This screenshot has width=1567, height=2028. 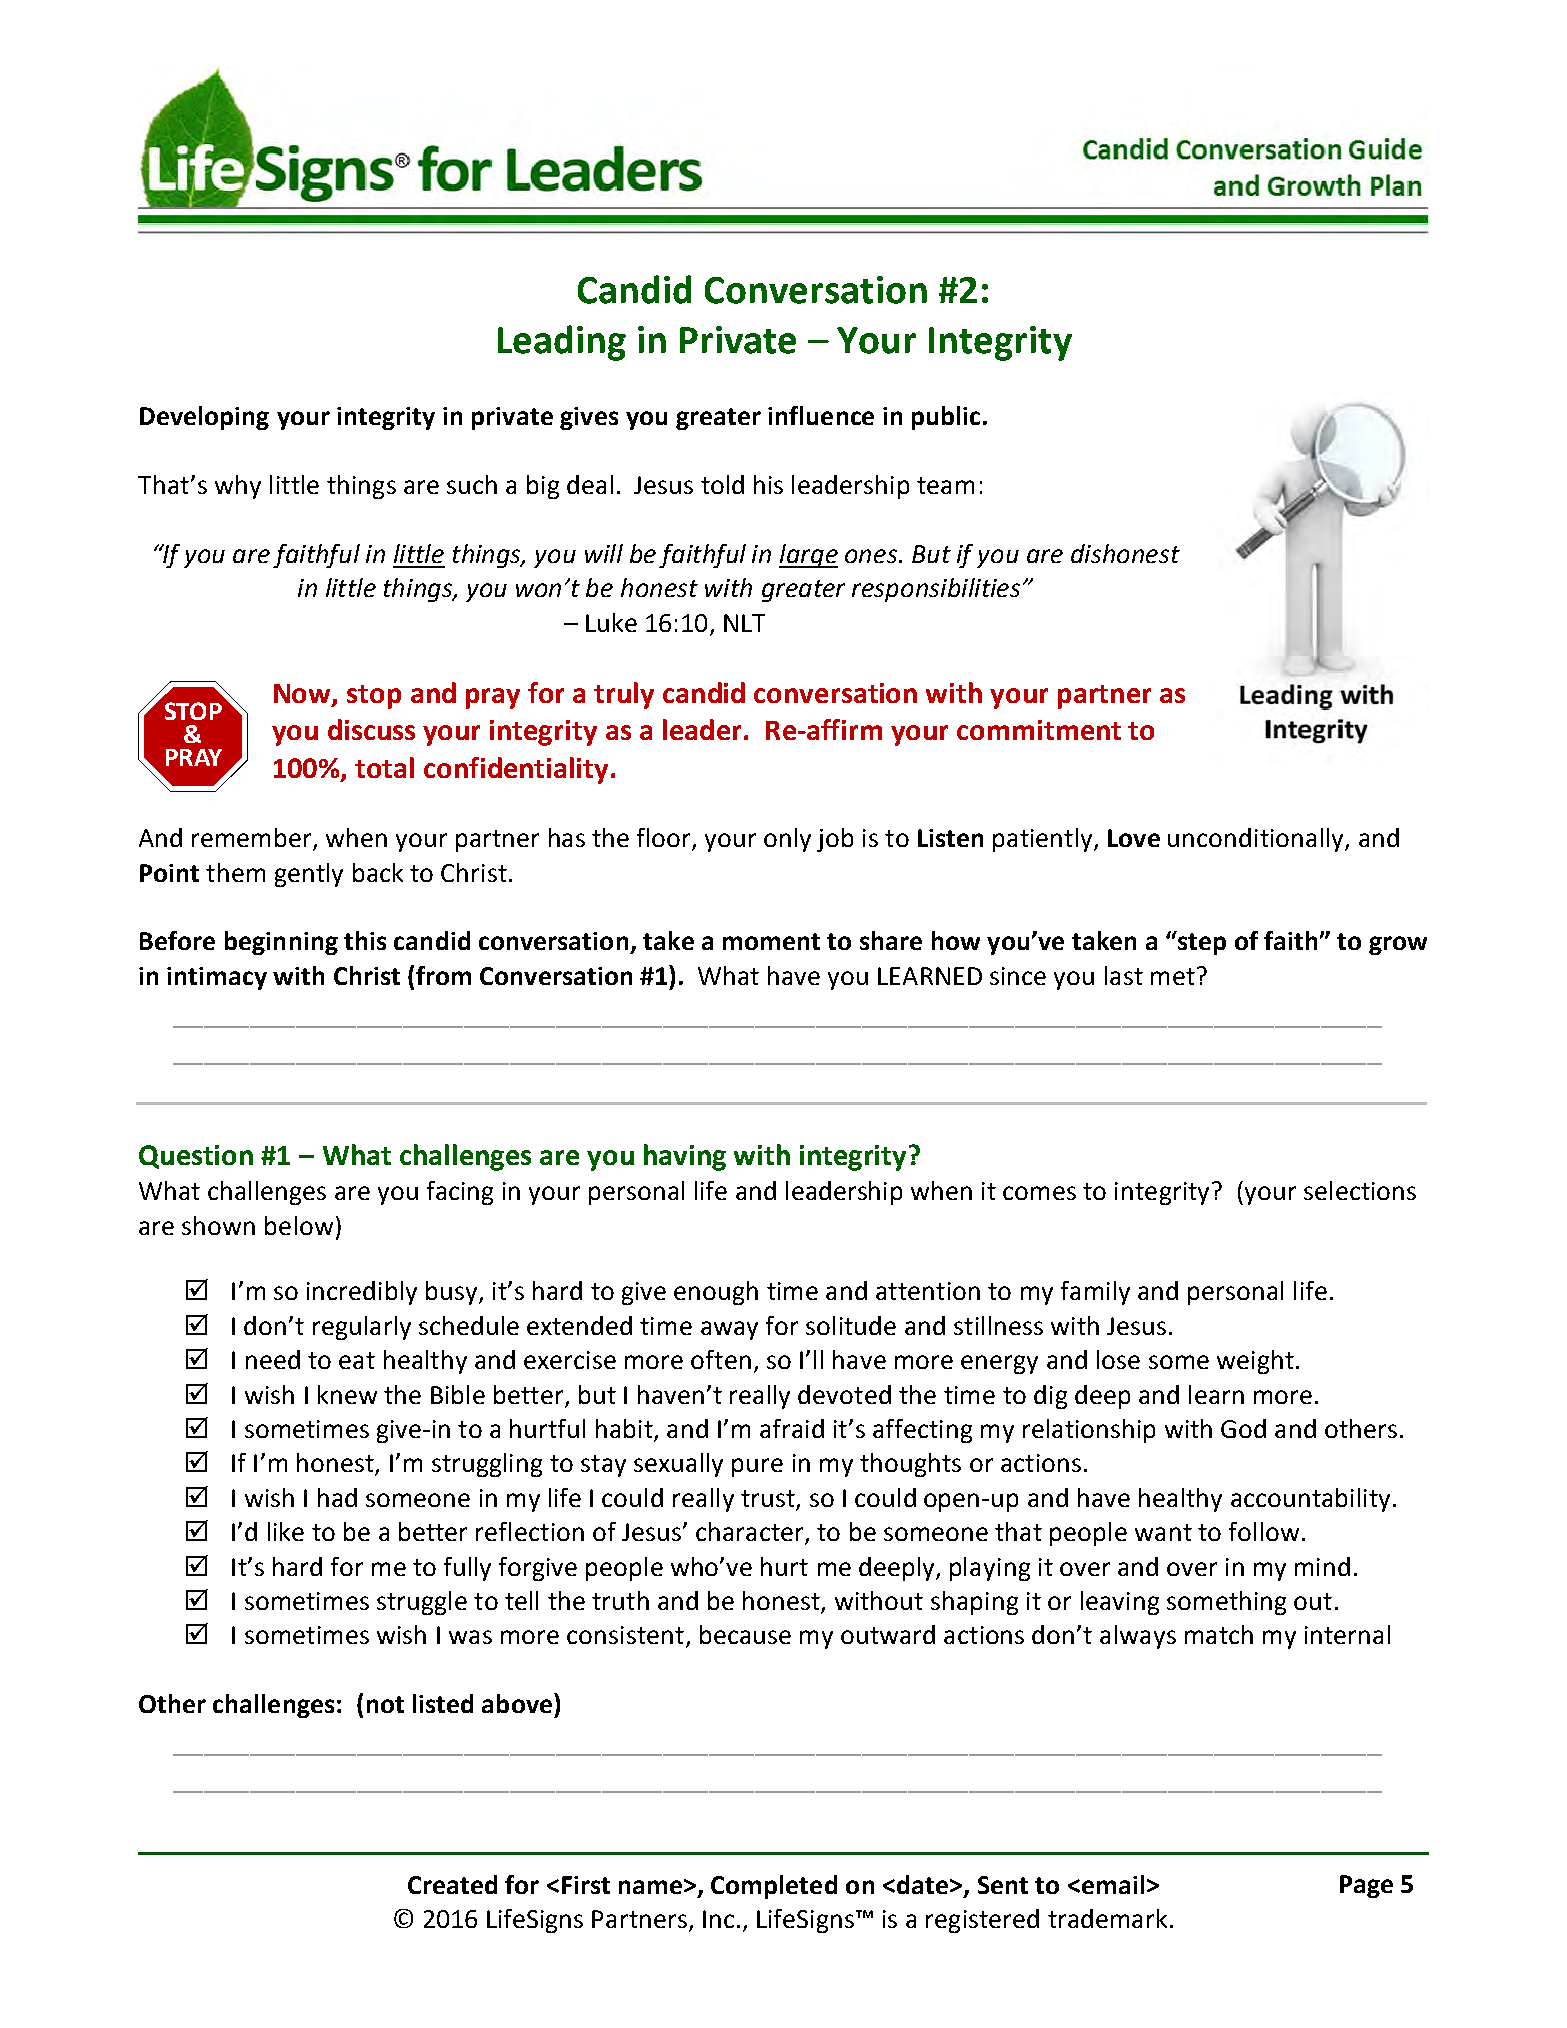 What do you see at coordinates (452, 1884) in the screenshot?
I see `Created` at bounding box center [452, 1884].
